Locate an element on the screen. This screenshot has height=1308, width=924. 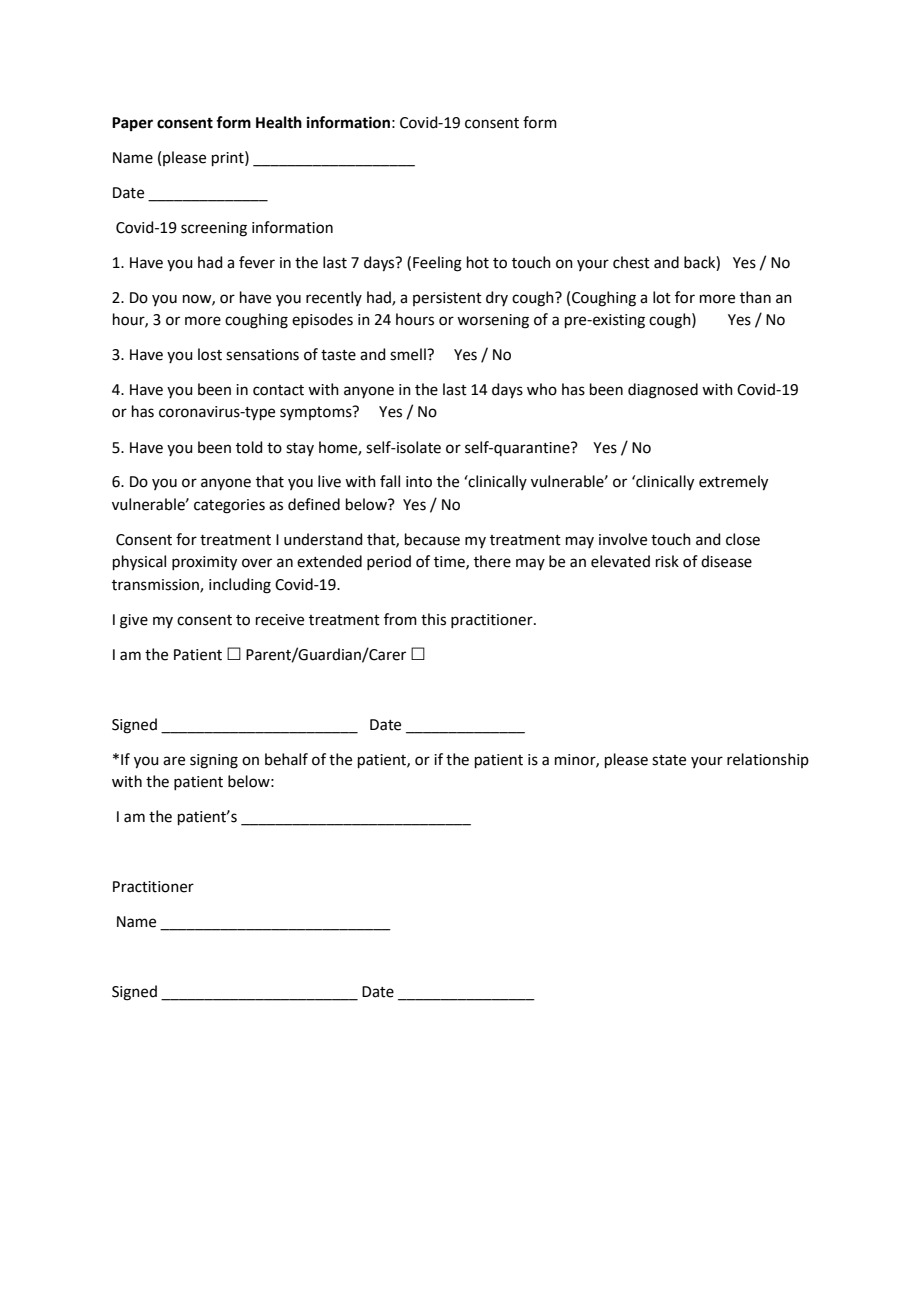
hot is located at coordinates (478, 262).
